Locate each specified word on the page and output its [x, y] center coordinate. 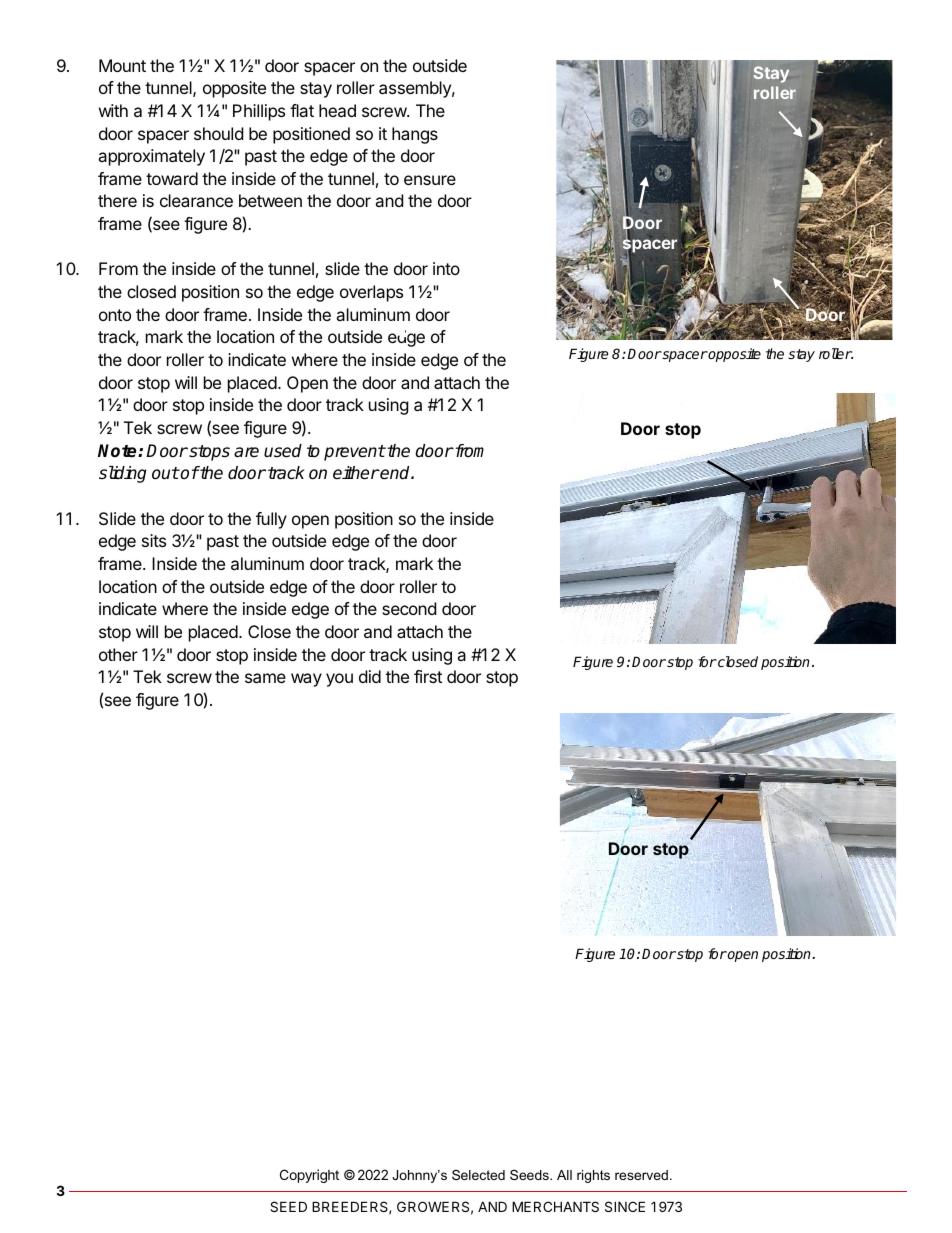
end [395, 473]
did [370, 676]
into [446, 268]
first [428, 676]
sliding [122, 474]
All [564, 1175]
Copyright [309, 1176]
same [265, 678]
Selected [478, 1175]
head [337, 110]
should [218, 133]
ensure [430, 180]
